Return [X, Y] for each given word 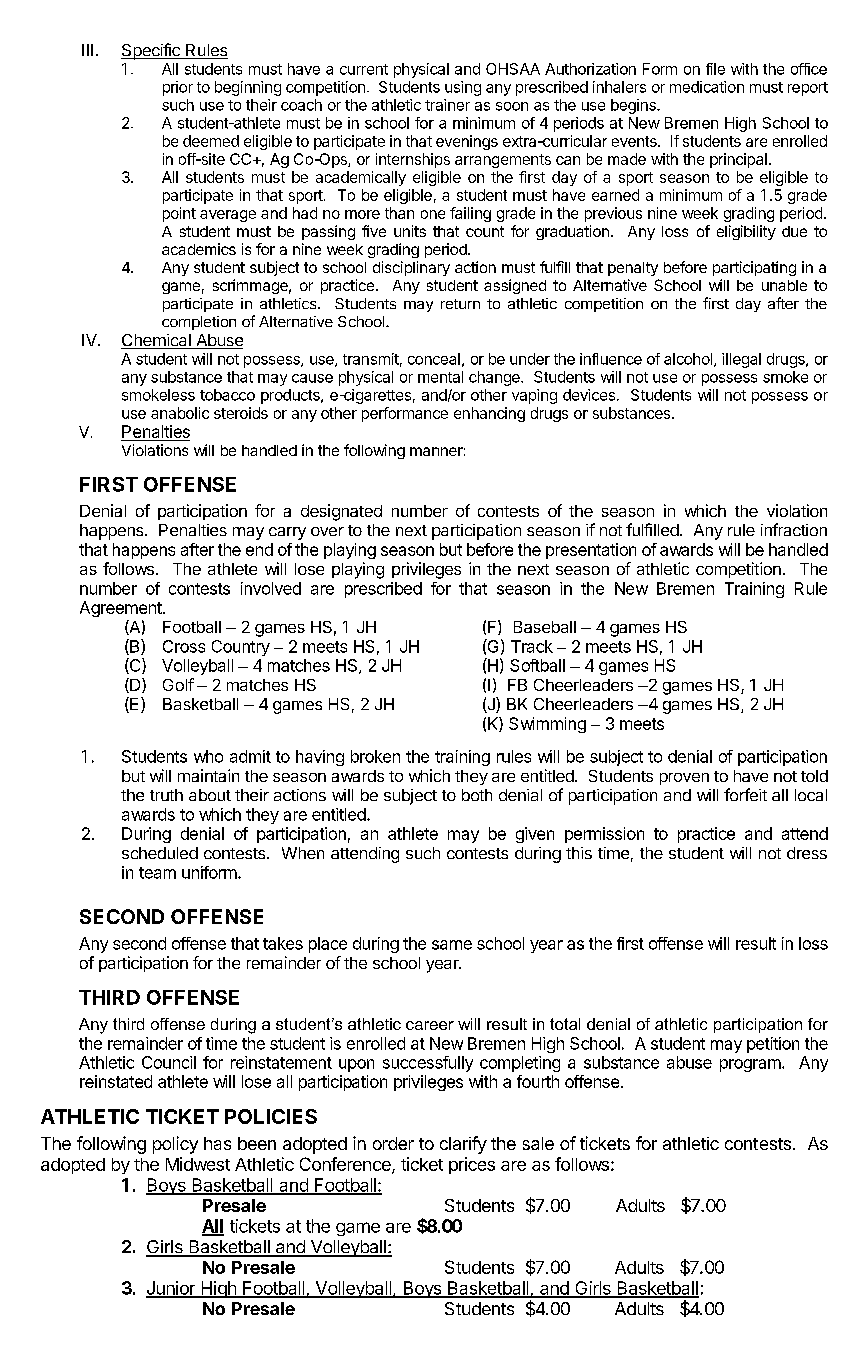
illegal [741, 360]
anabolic [180, 413]
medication [707, 87]
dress [807, 853]
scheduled [160, 853]
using [463, 88]
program [750, 1065]
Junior [172, 1289]
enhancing [489, 414]
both [477, 795]
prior [178, 88]
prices [472, 1165]
